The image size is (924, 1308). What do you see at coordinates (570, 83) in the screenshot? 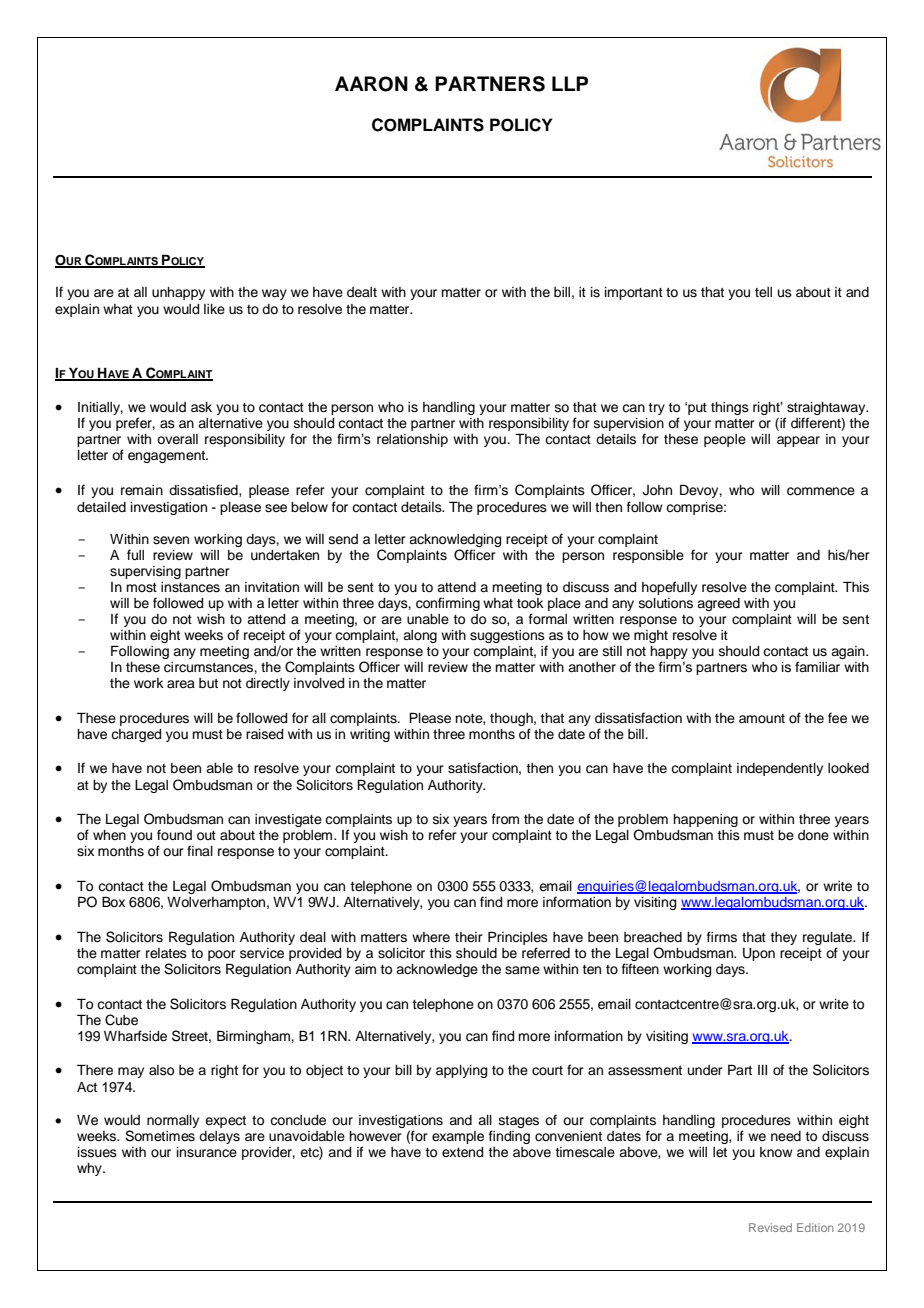
I see `LLP` at bounding box center [570, 83].
